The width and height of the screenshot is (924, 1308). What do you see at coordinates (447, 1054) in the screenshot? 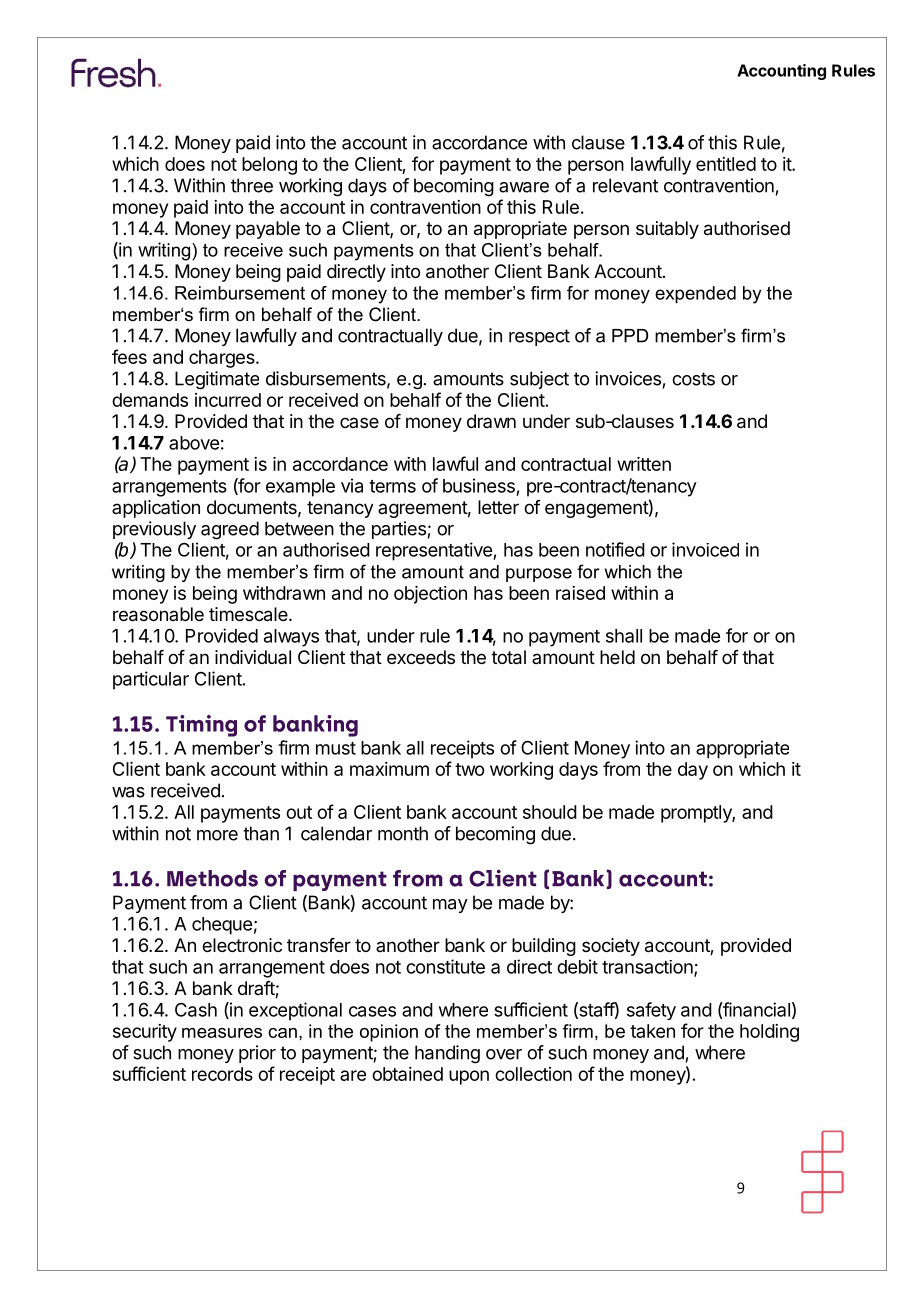
I see `handing` at bounding box center [447, 1054].
